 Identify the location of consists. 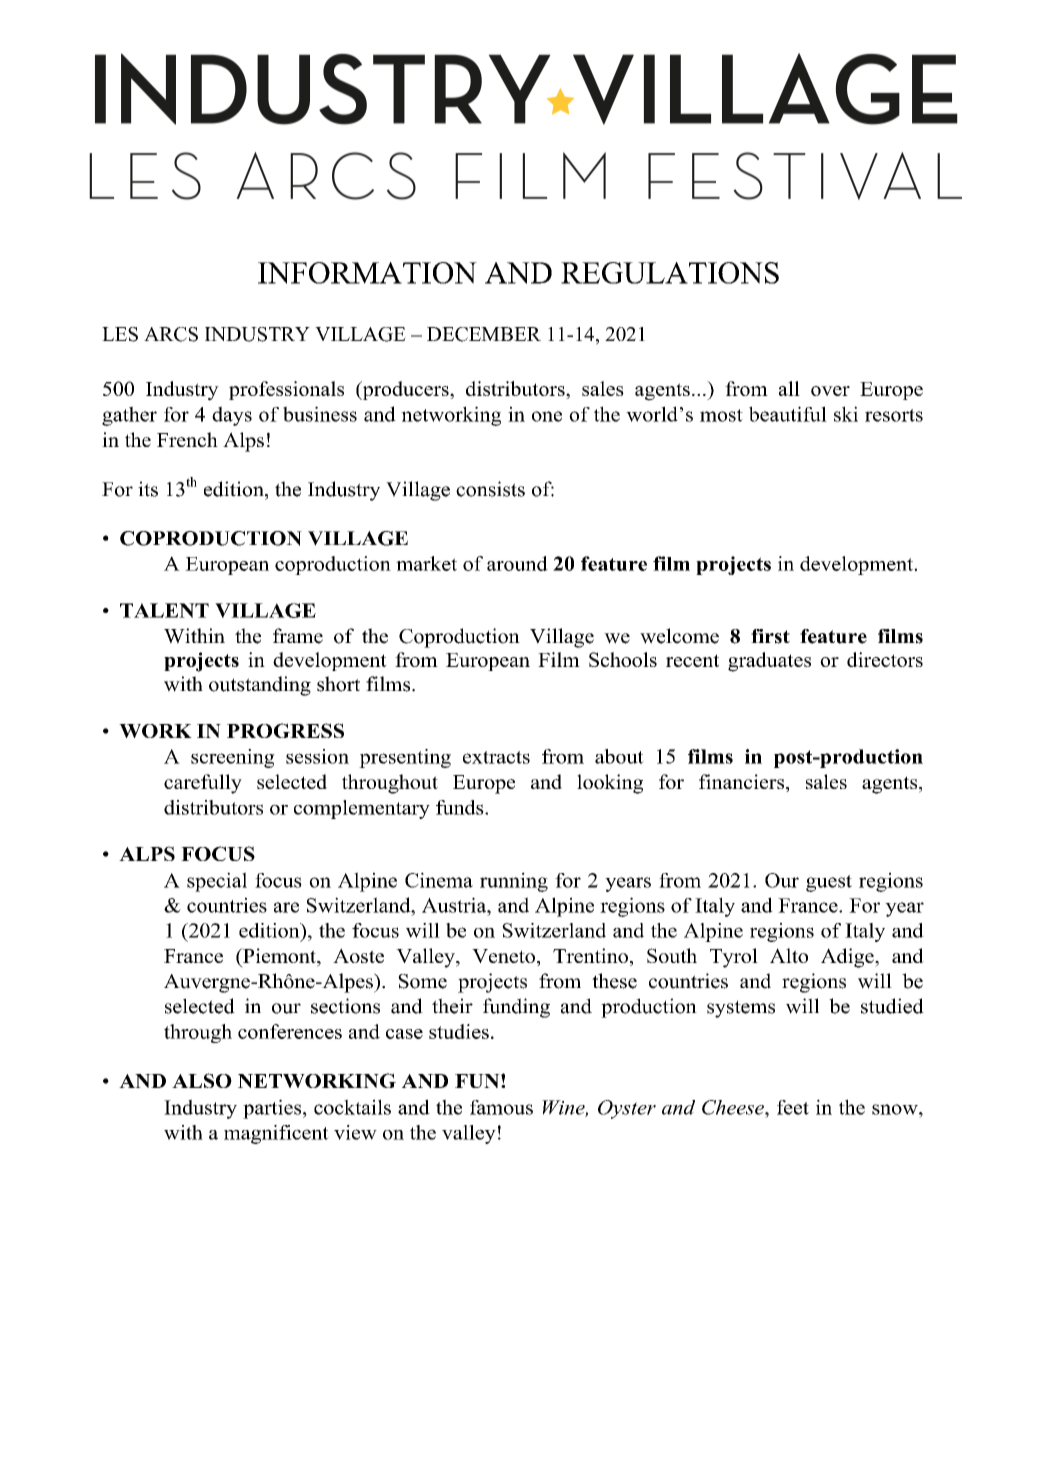
(490, 489).
